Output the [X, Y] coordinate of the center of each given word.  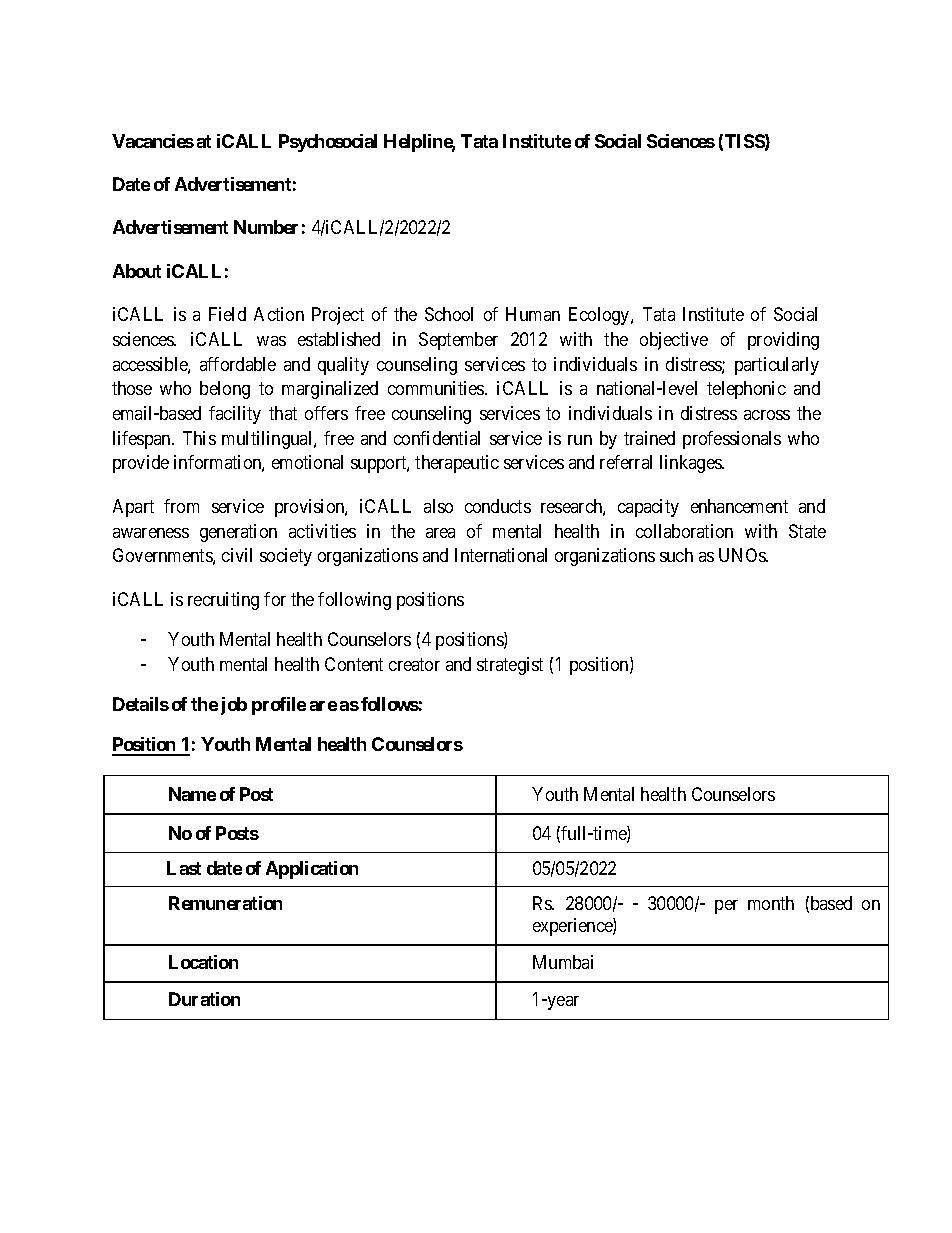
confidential [437, 438]
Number [266, 227]
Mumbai [563, 962]
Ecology [600, 316]
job [234, 706]
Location [203, 962]
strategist [510, 666]
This [199, 438]
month [771, 903]
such [676, 555]
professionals [732, 440]
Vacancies [153, 141]
